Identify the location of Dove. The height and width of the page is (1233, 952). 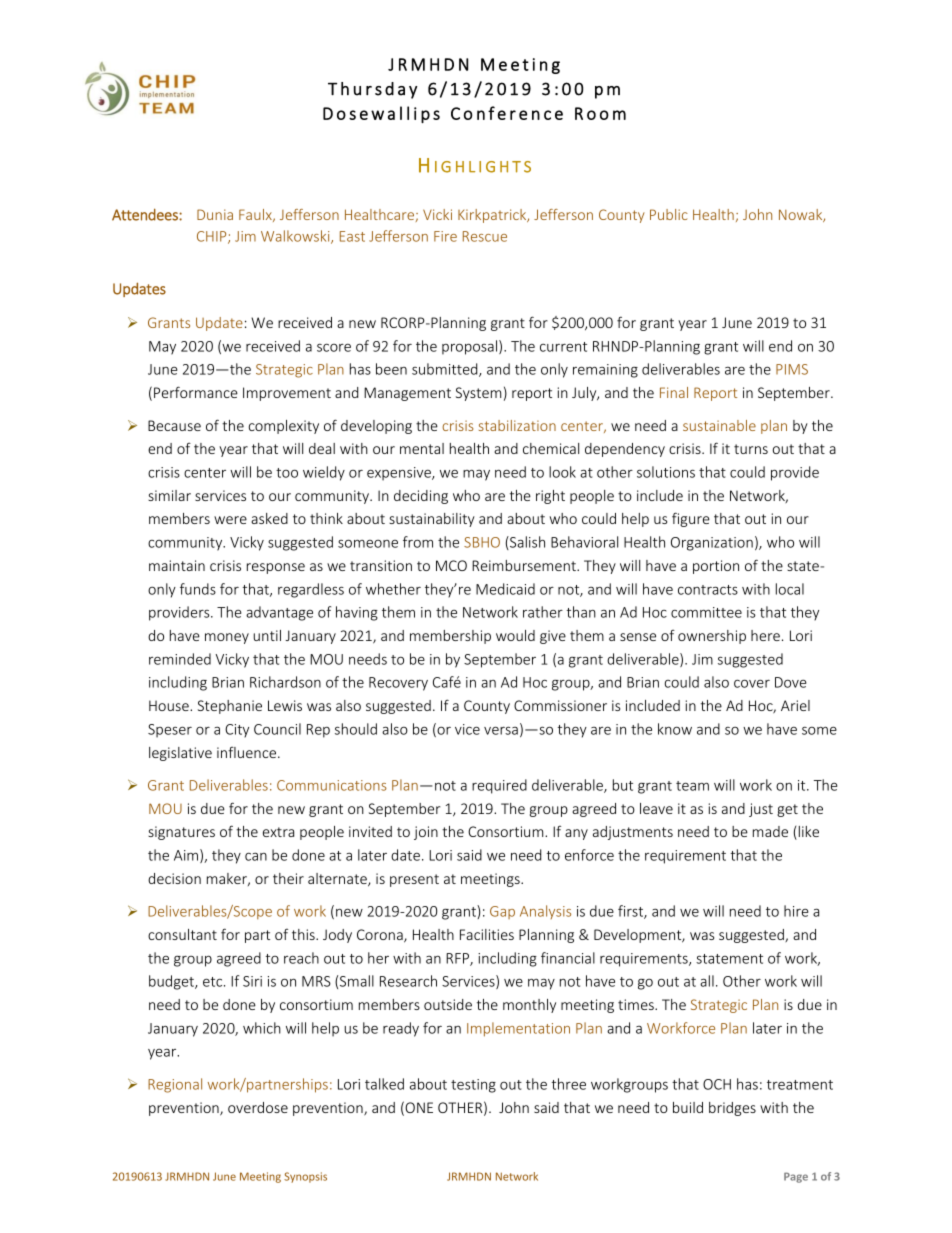
(791, 682).
